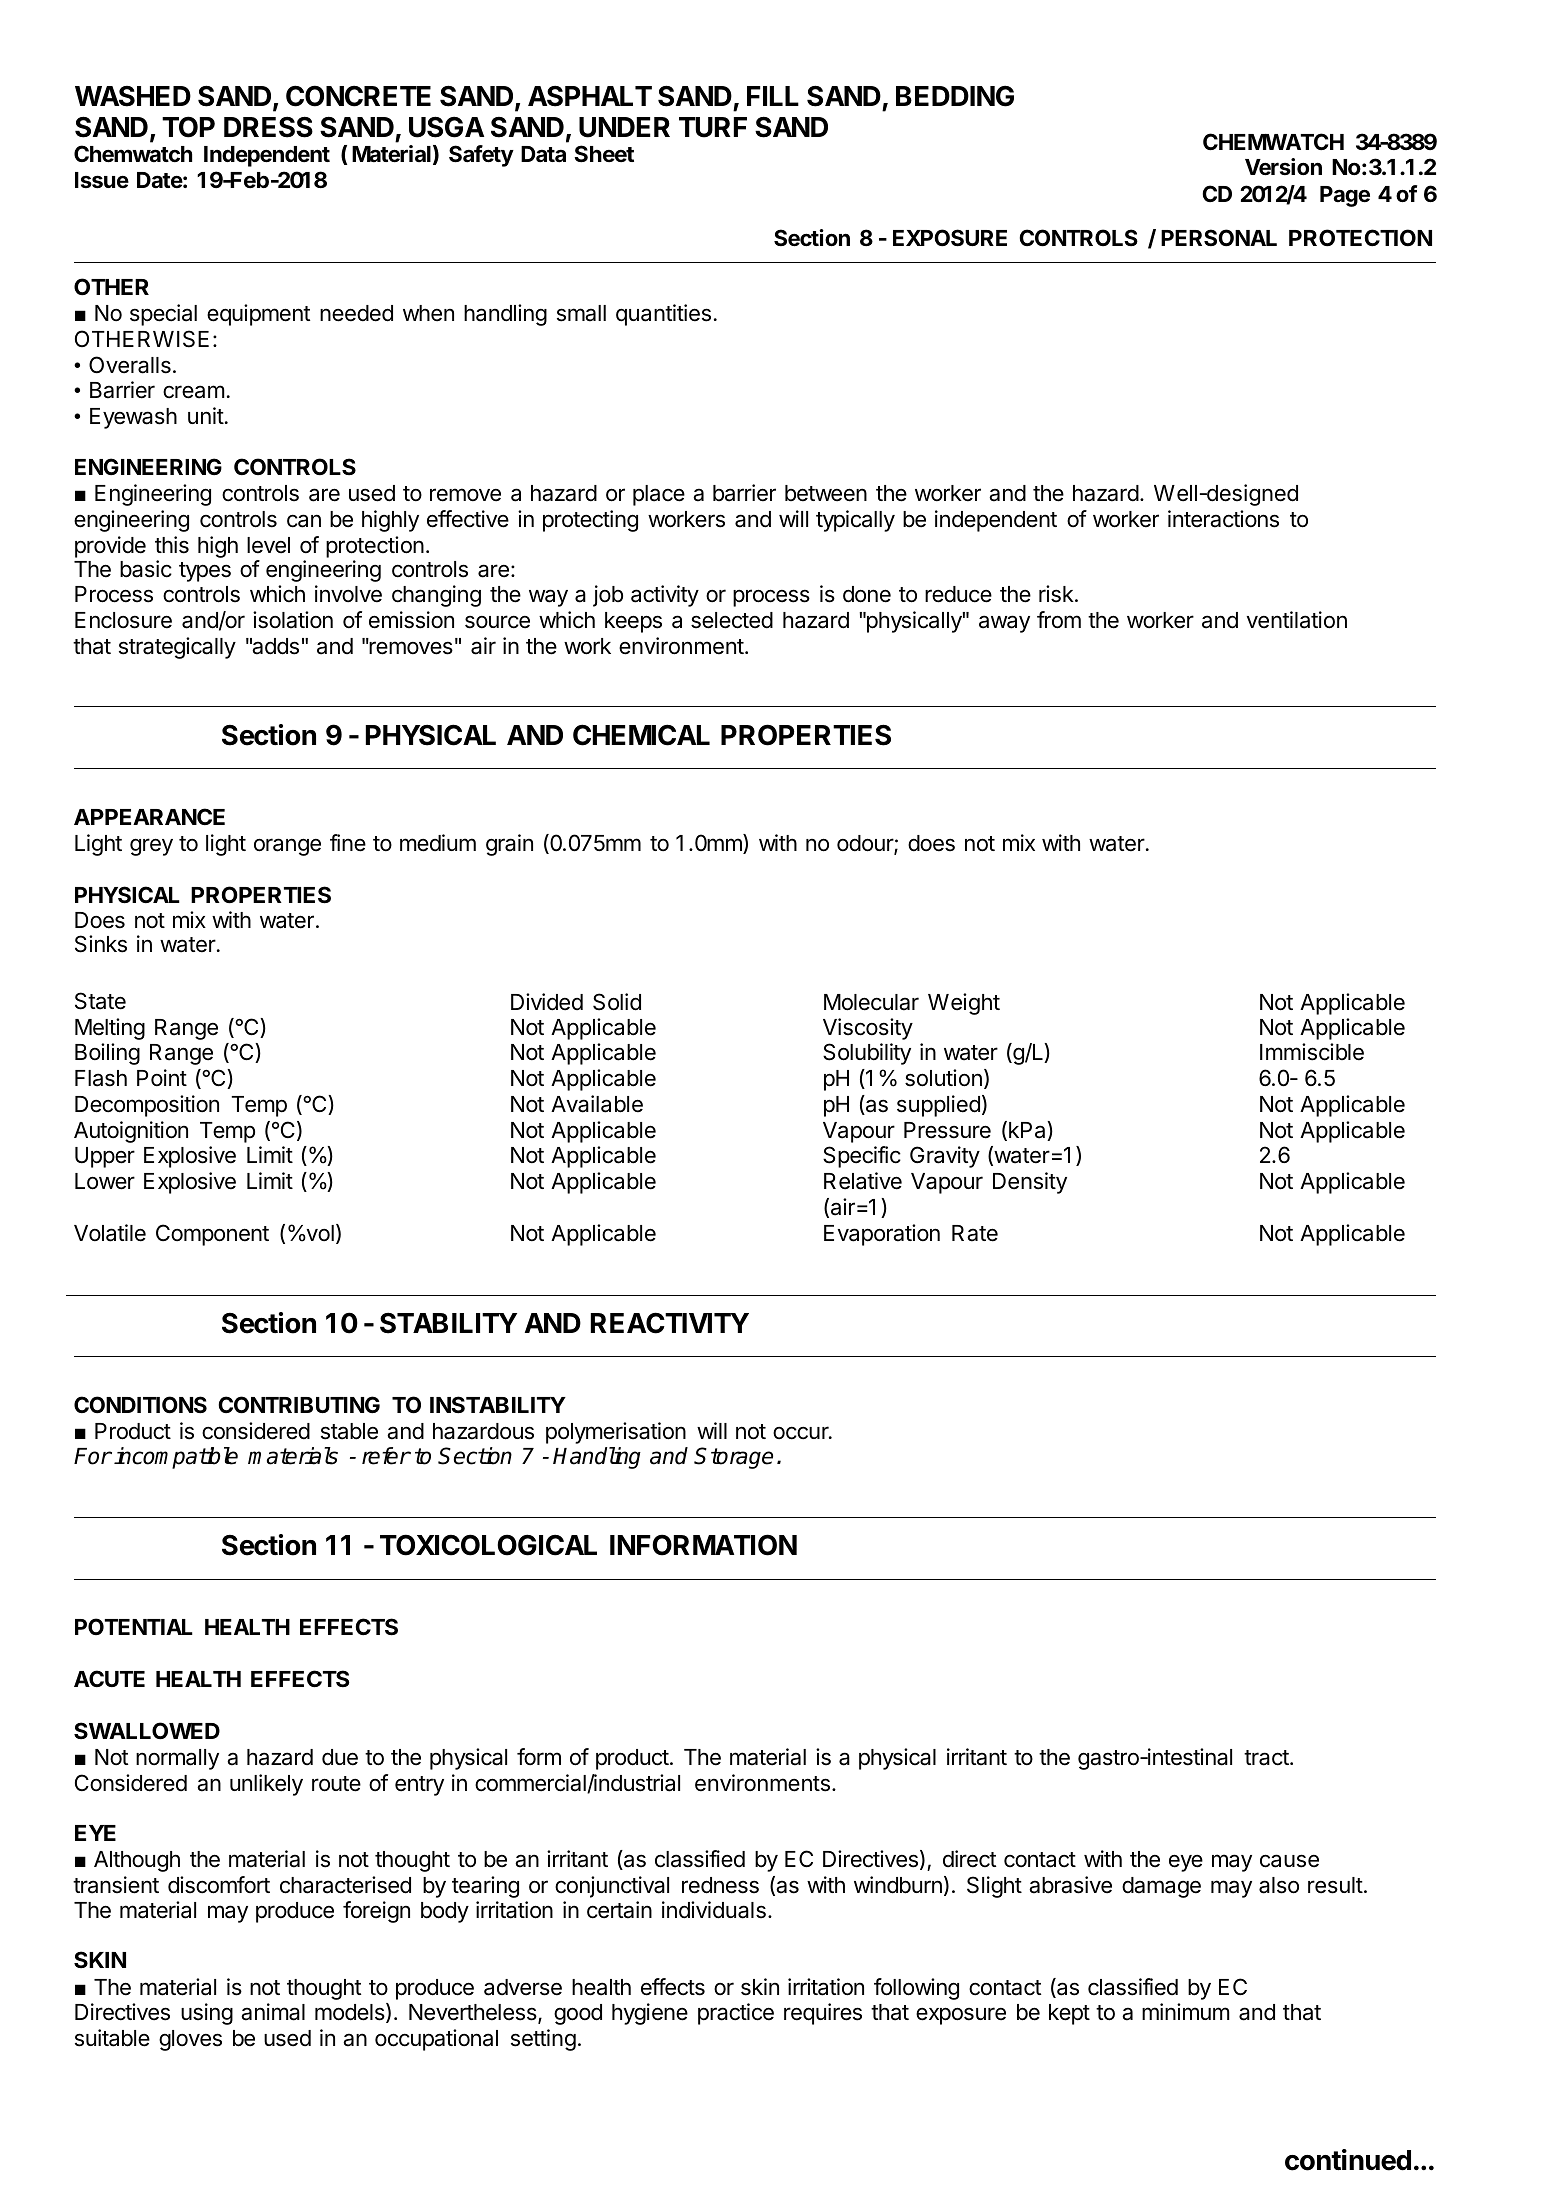  Describe the element at coordinates (1283, 167) in the image. I see `Version` at that location.
